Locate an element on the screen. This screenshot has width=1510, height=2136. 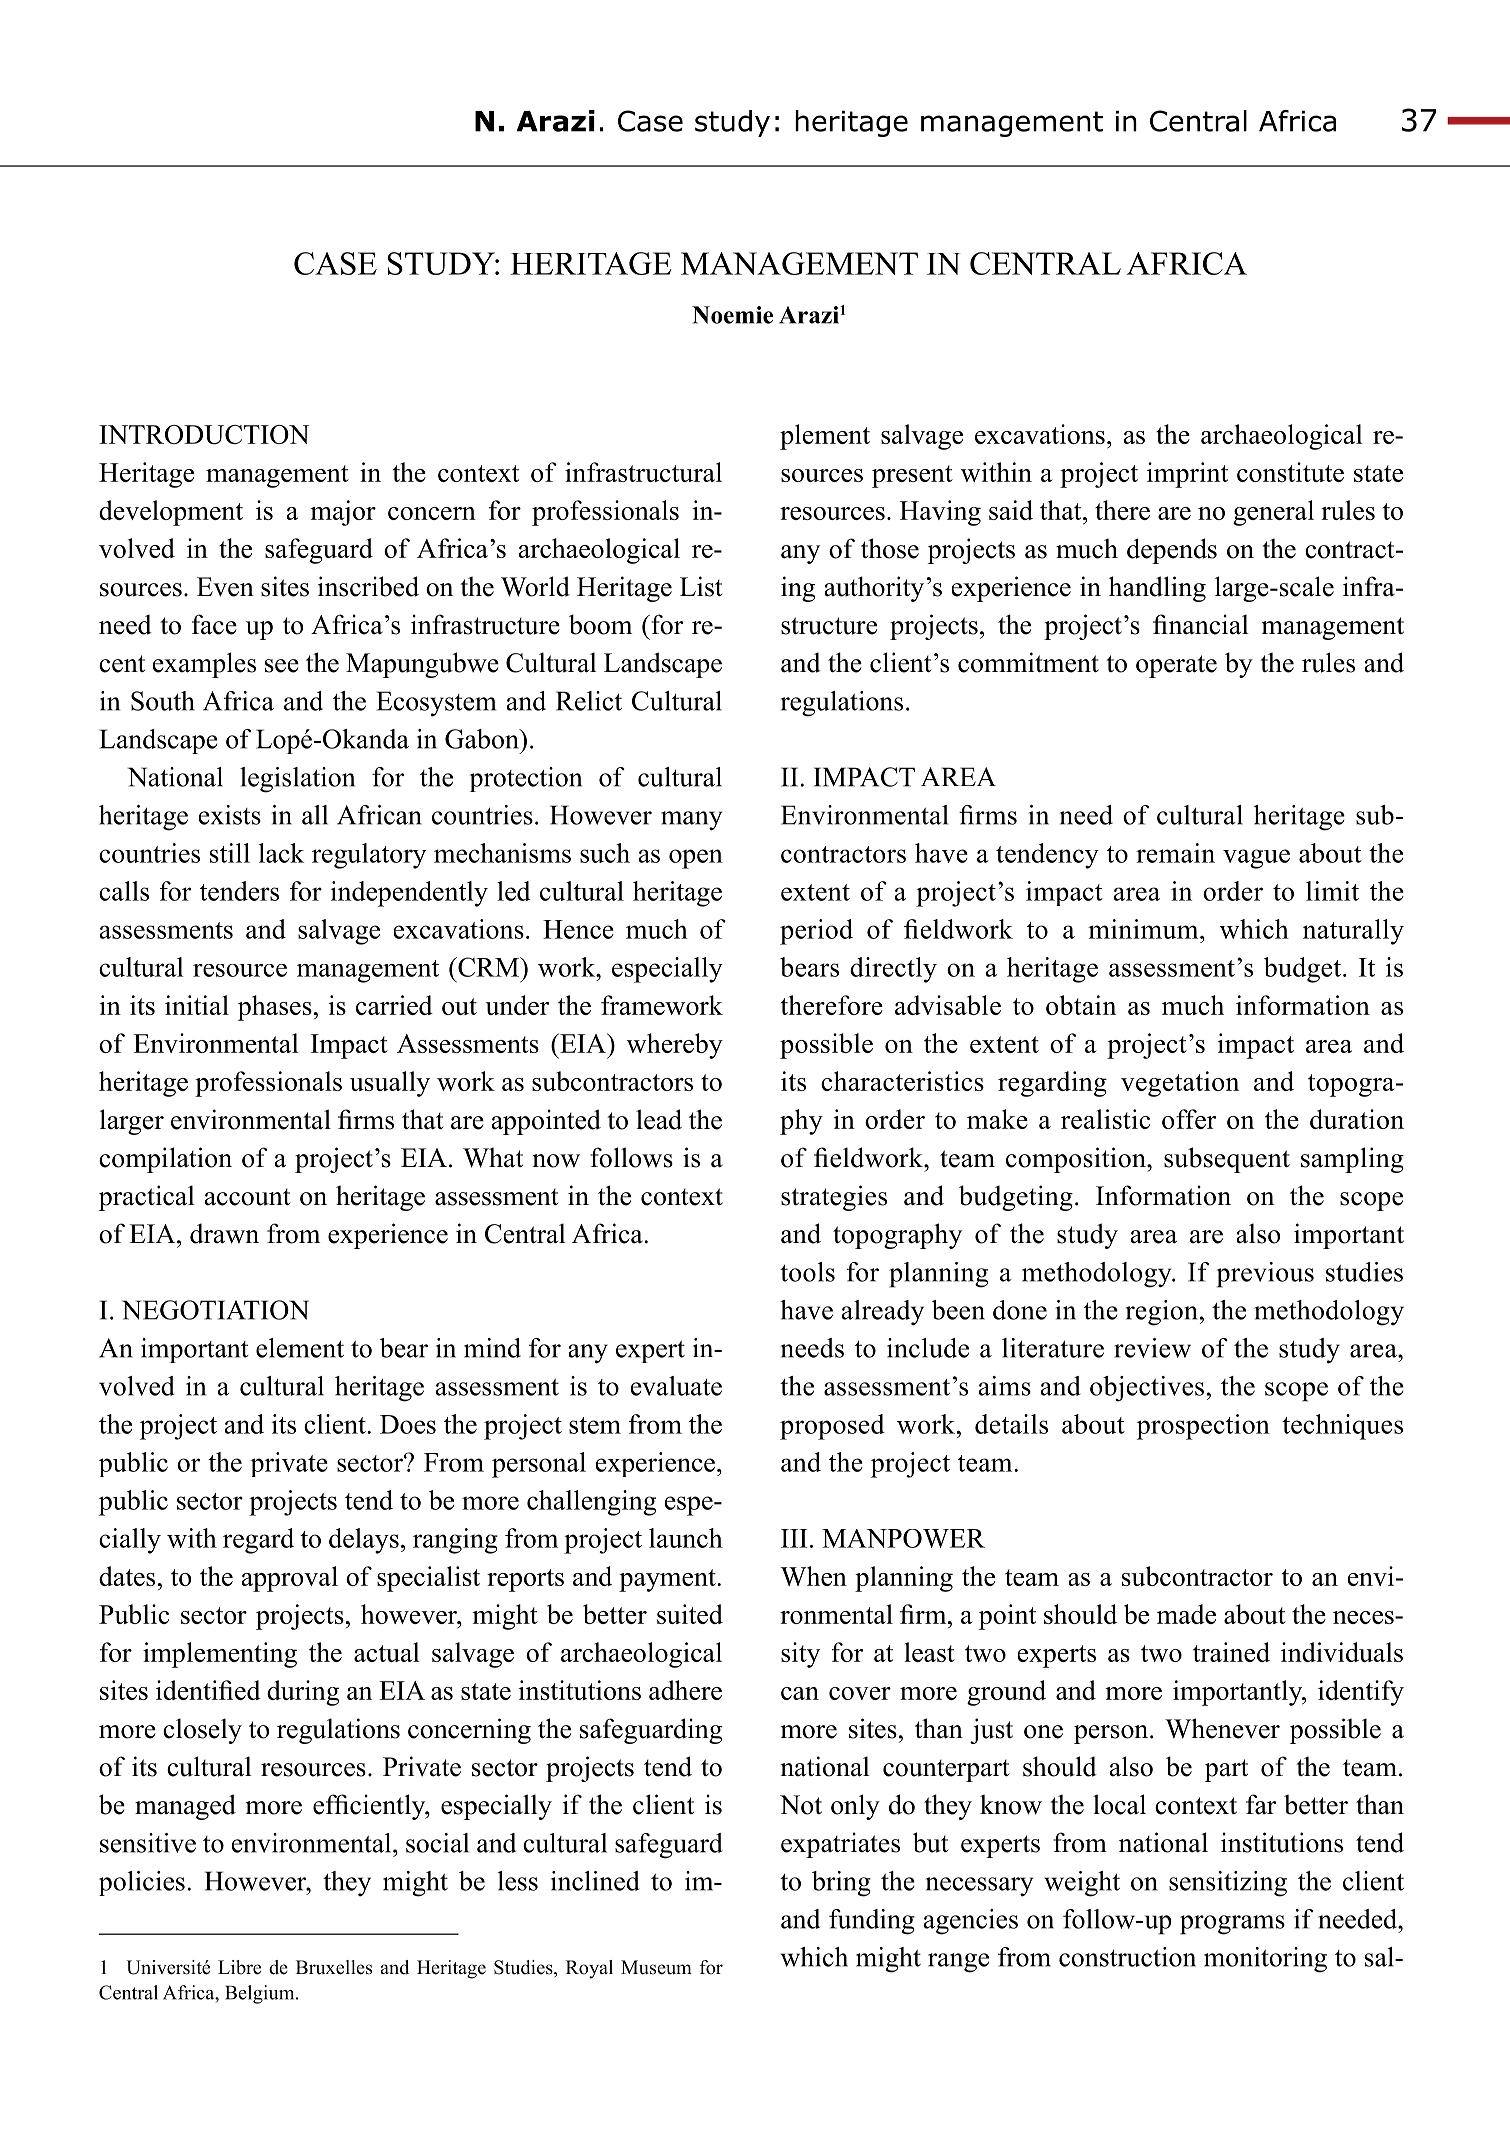
those is located at coordinates (890, 548).
